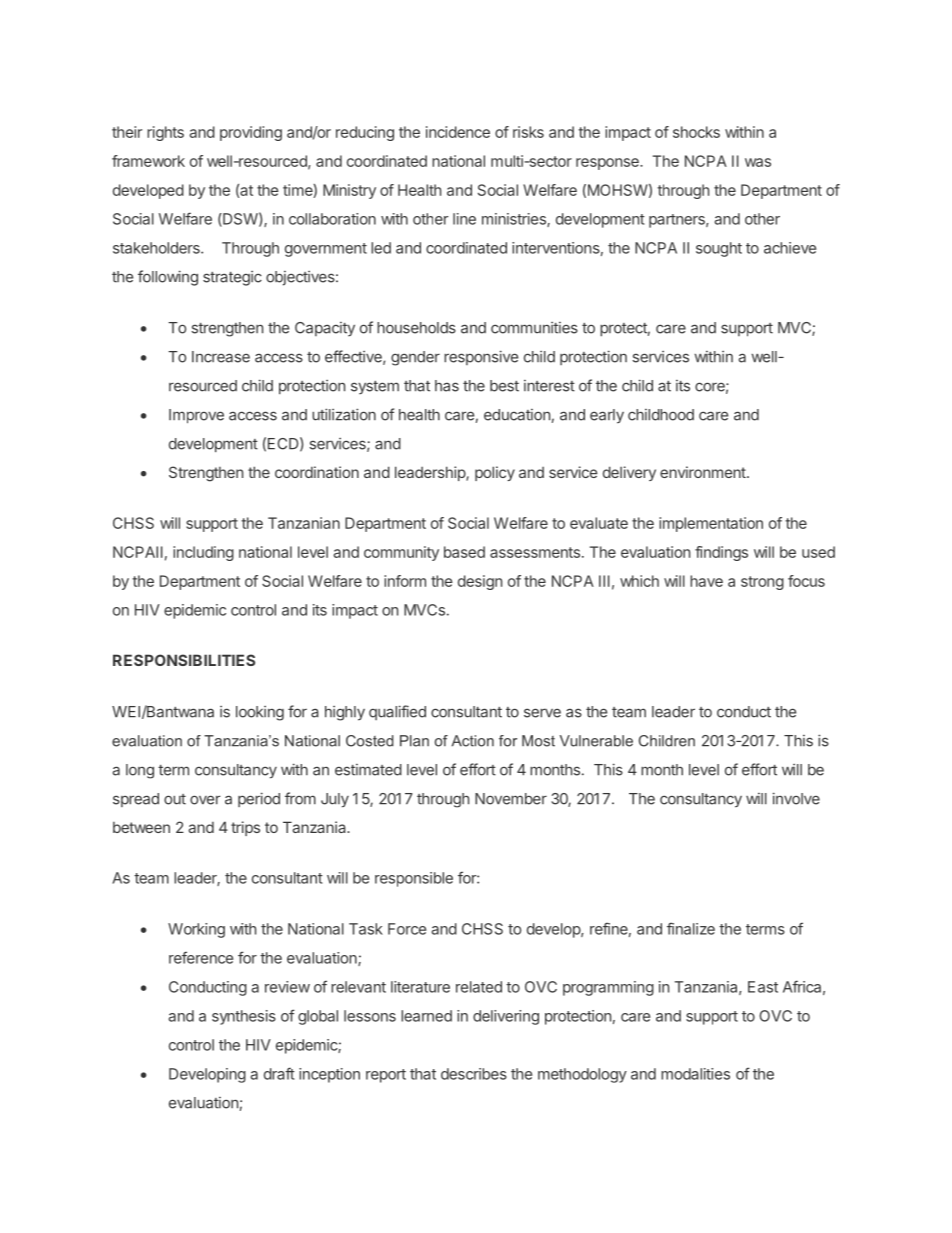 This document has height=1233, width=952. I want to click on modalities, so click(695, 1074).
